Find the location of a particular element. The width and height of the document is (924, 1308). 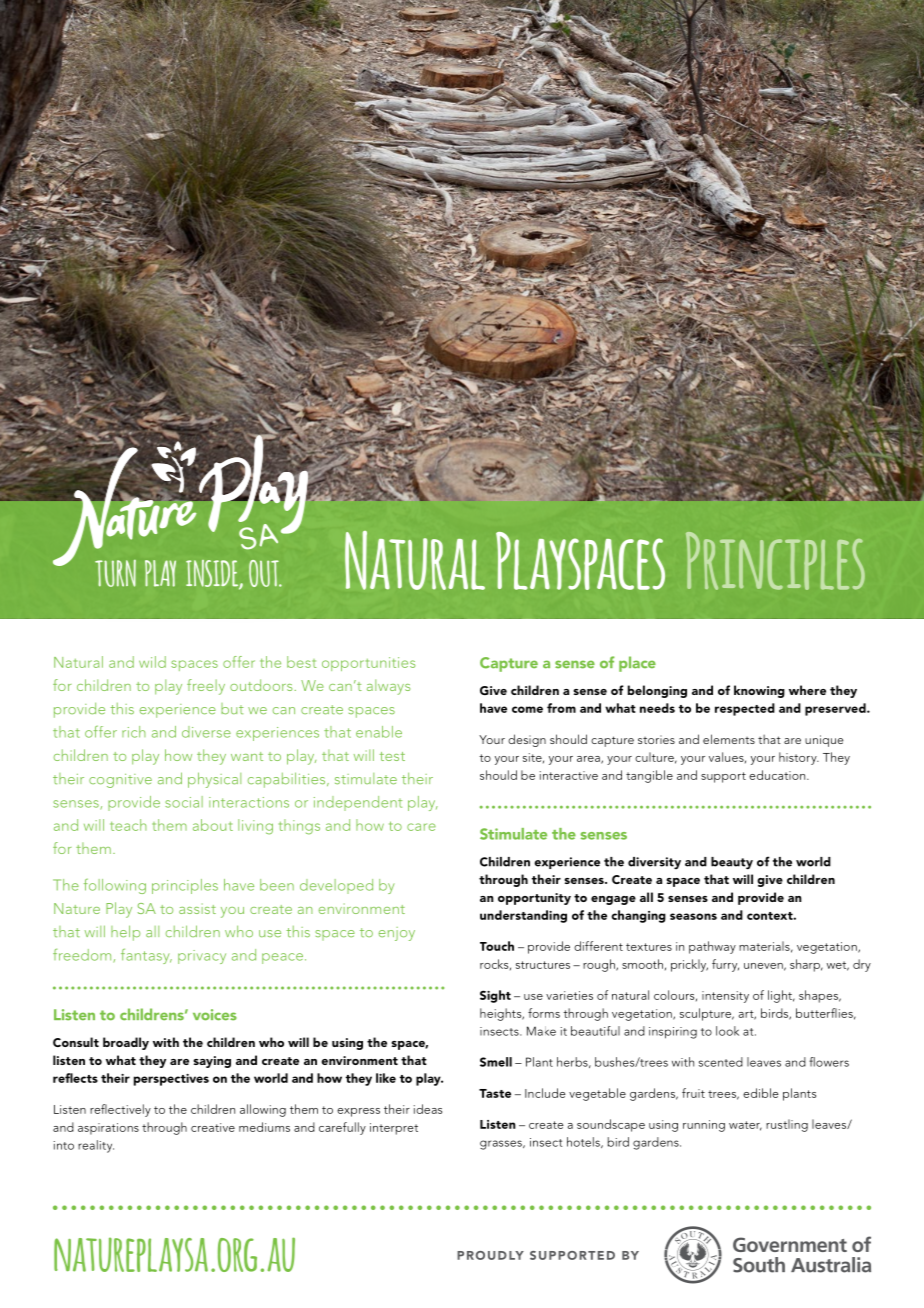

aspirations is located at coordinates (108, 1129).
